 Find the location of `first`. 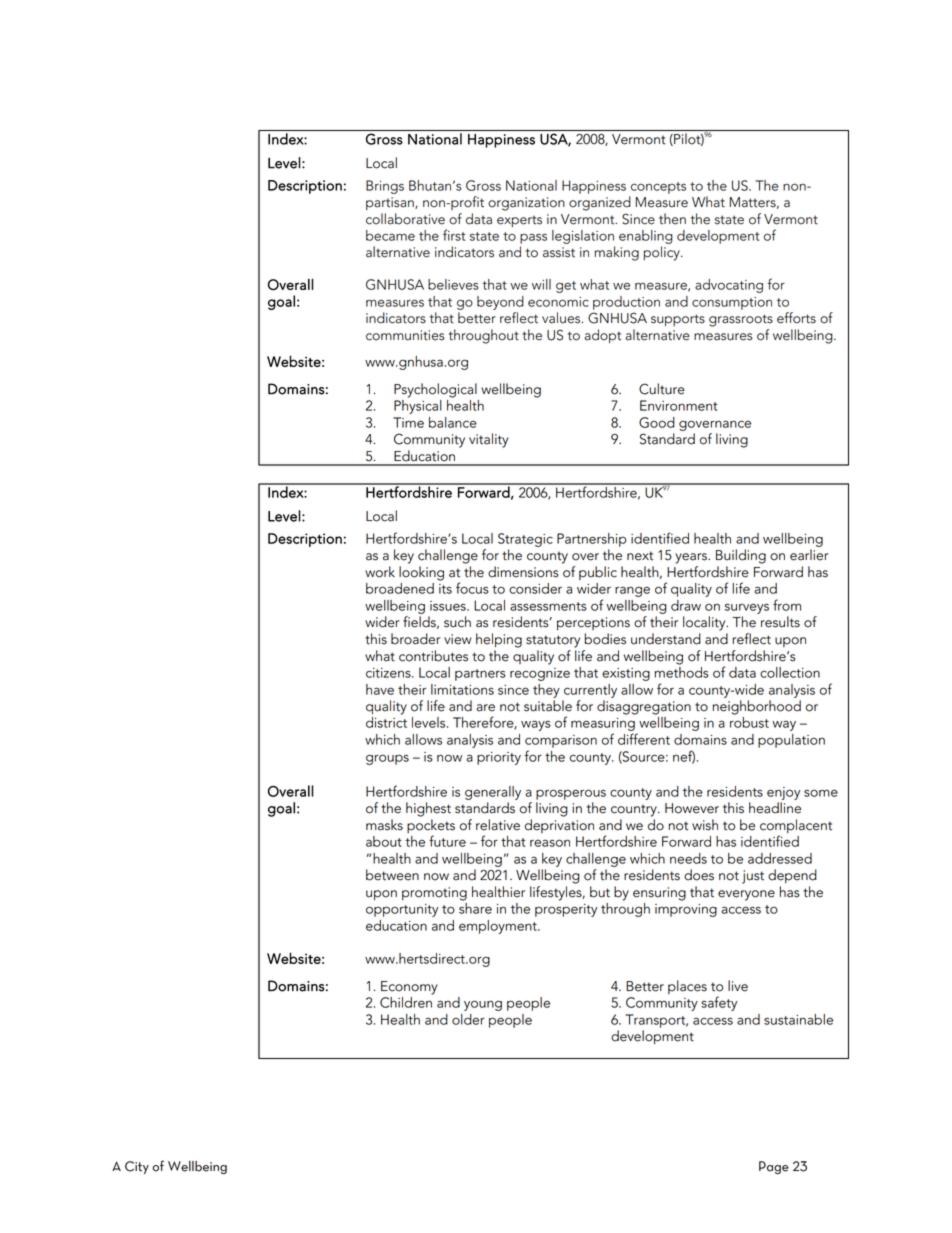

first is located at coordinates (454, 235).
